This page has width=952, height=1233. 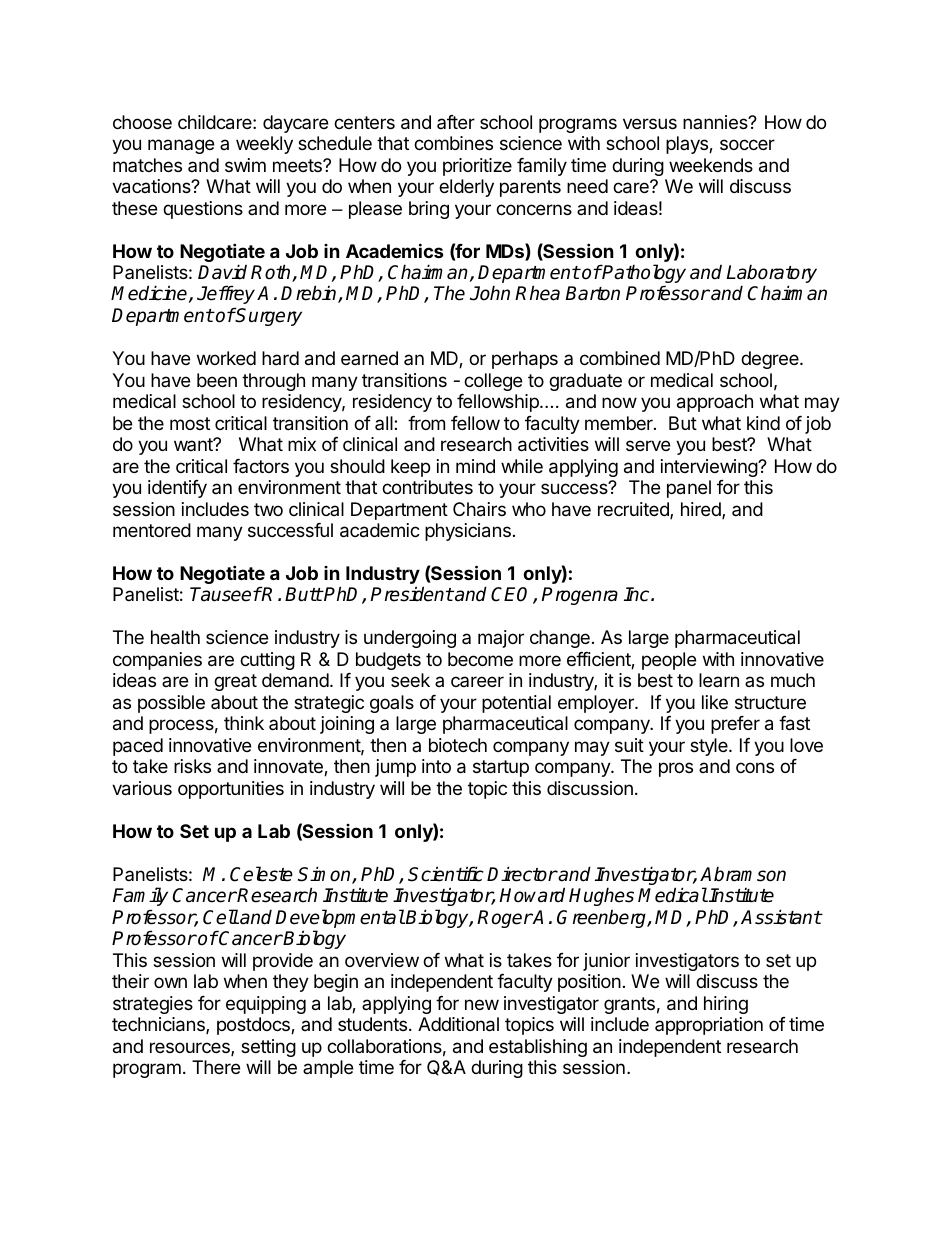 I want to click on resources, so click(x=191, y=1049).
